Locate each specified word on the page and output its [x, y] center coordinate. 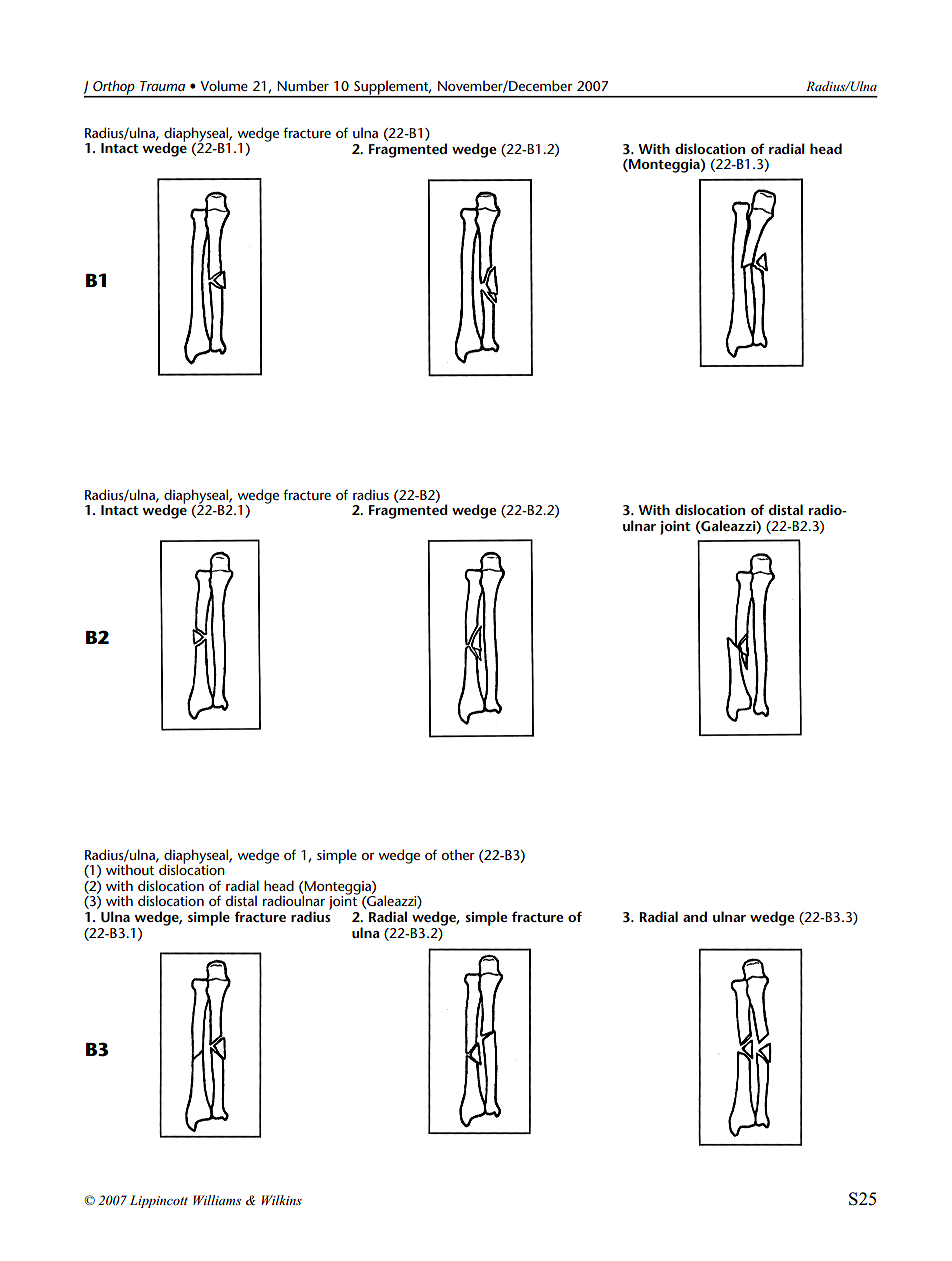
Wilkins [282, 1200]
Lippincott [159, 1201]
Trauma [162, 86]
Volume [224, 85]
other [458, 854]
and [695, 916]
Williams [217, 1200]
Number [303, 85]
